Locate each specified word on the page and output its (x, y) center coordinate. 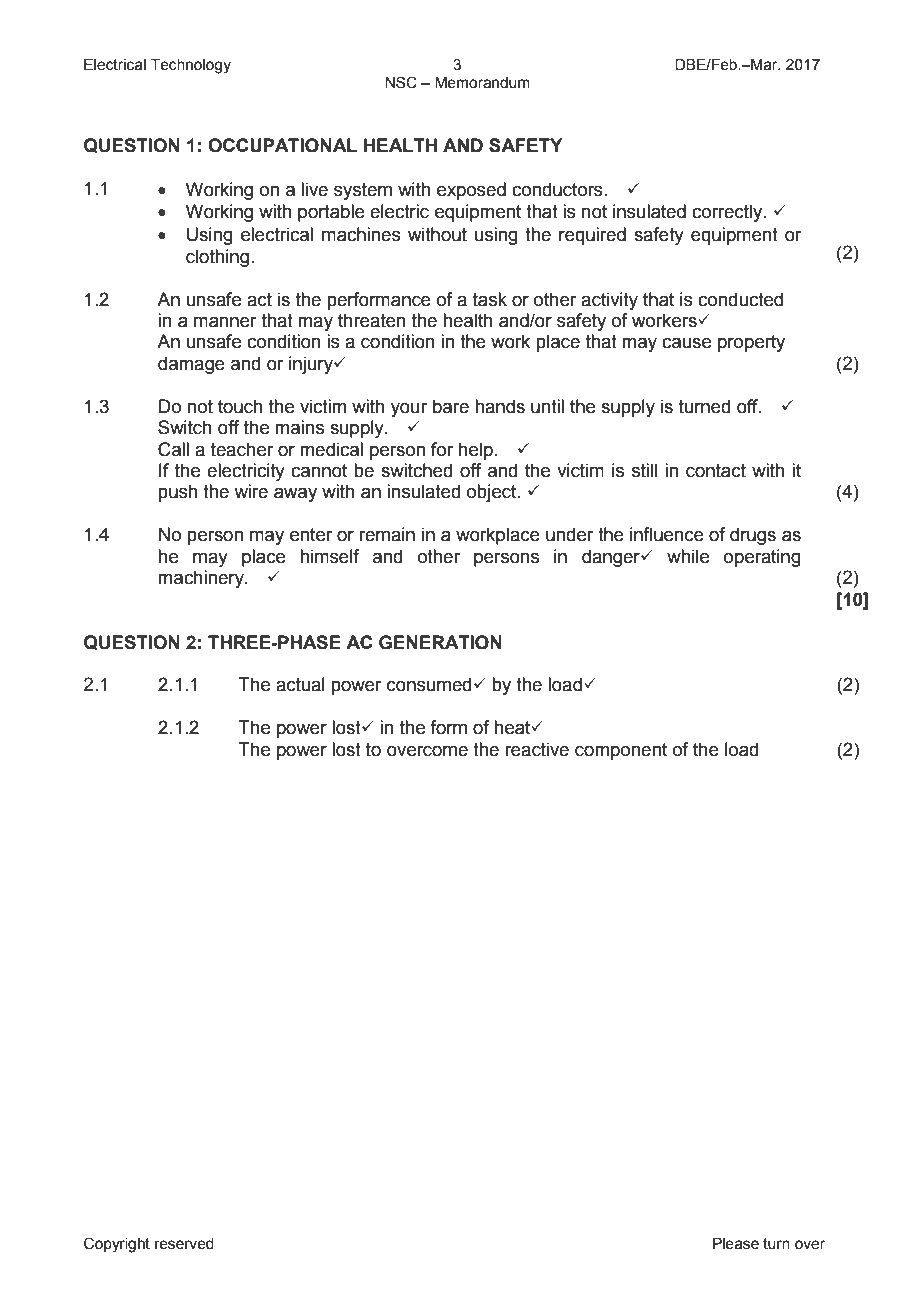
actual (300, 684)
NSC (401, 82)
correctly (728, 213)
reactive (537, 749)
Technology (191, 66)
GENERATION (440, 642)
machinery (202, 579)
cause (686, 343)
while (688, 556)
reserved (184, 1244)
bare (451, 406)
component (621, 751)
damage (191, 365)
